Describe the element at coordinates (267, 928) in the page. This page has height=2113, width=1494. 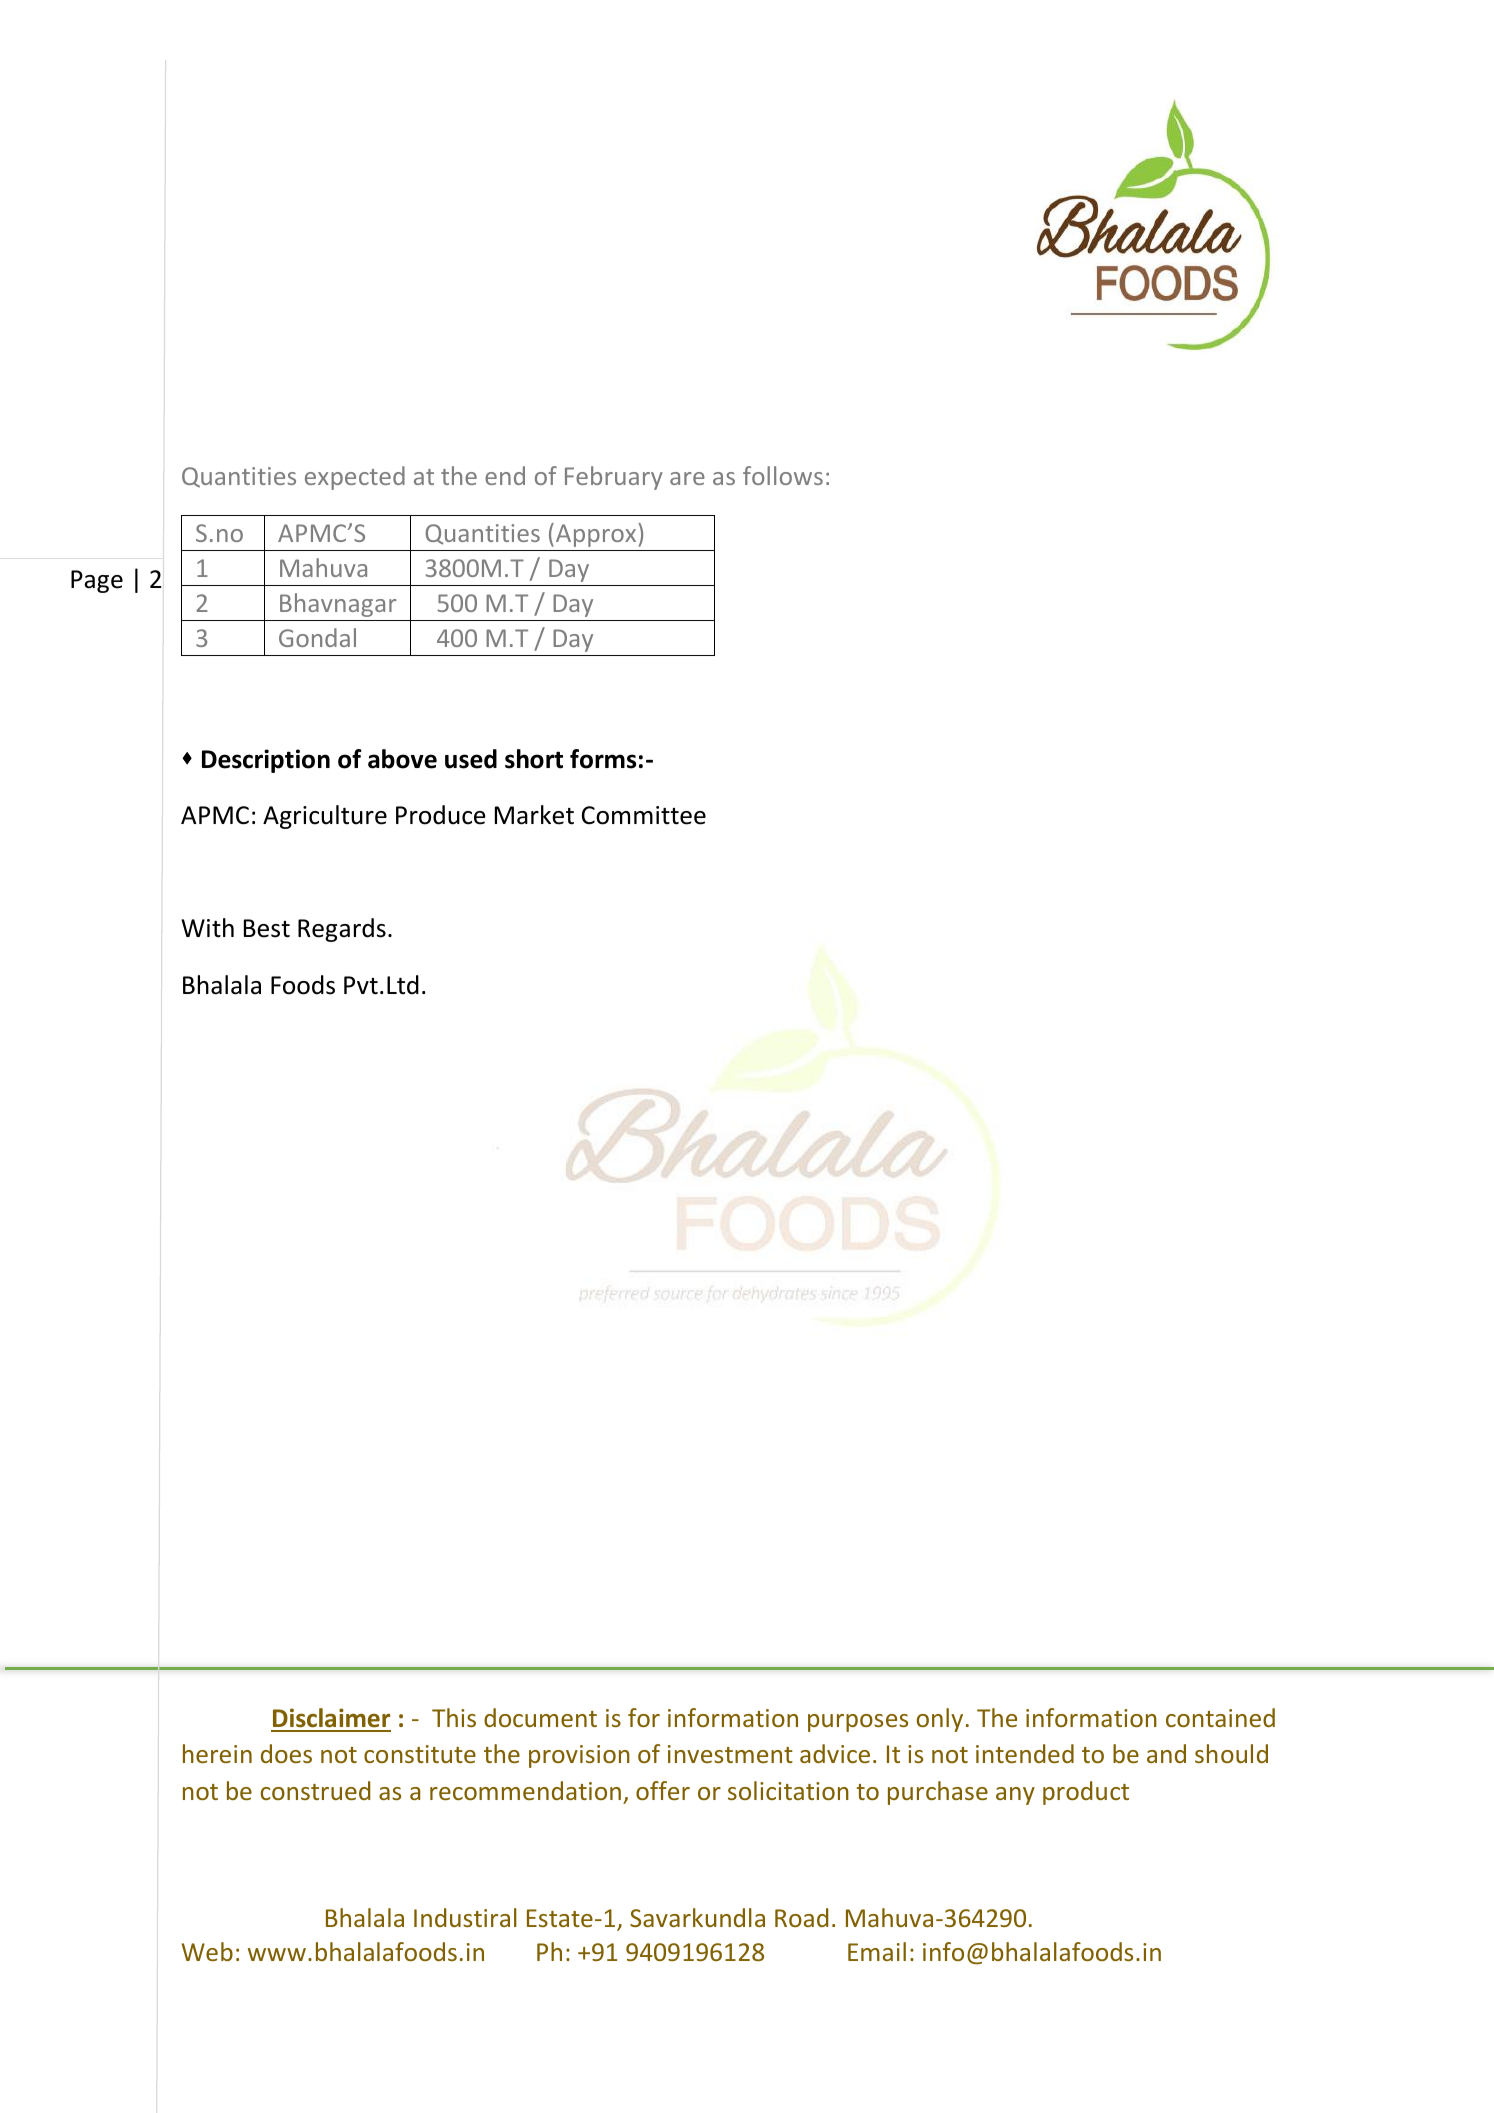
I see `Best` at that location.
